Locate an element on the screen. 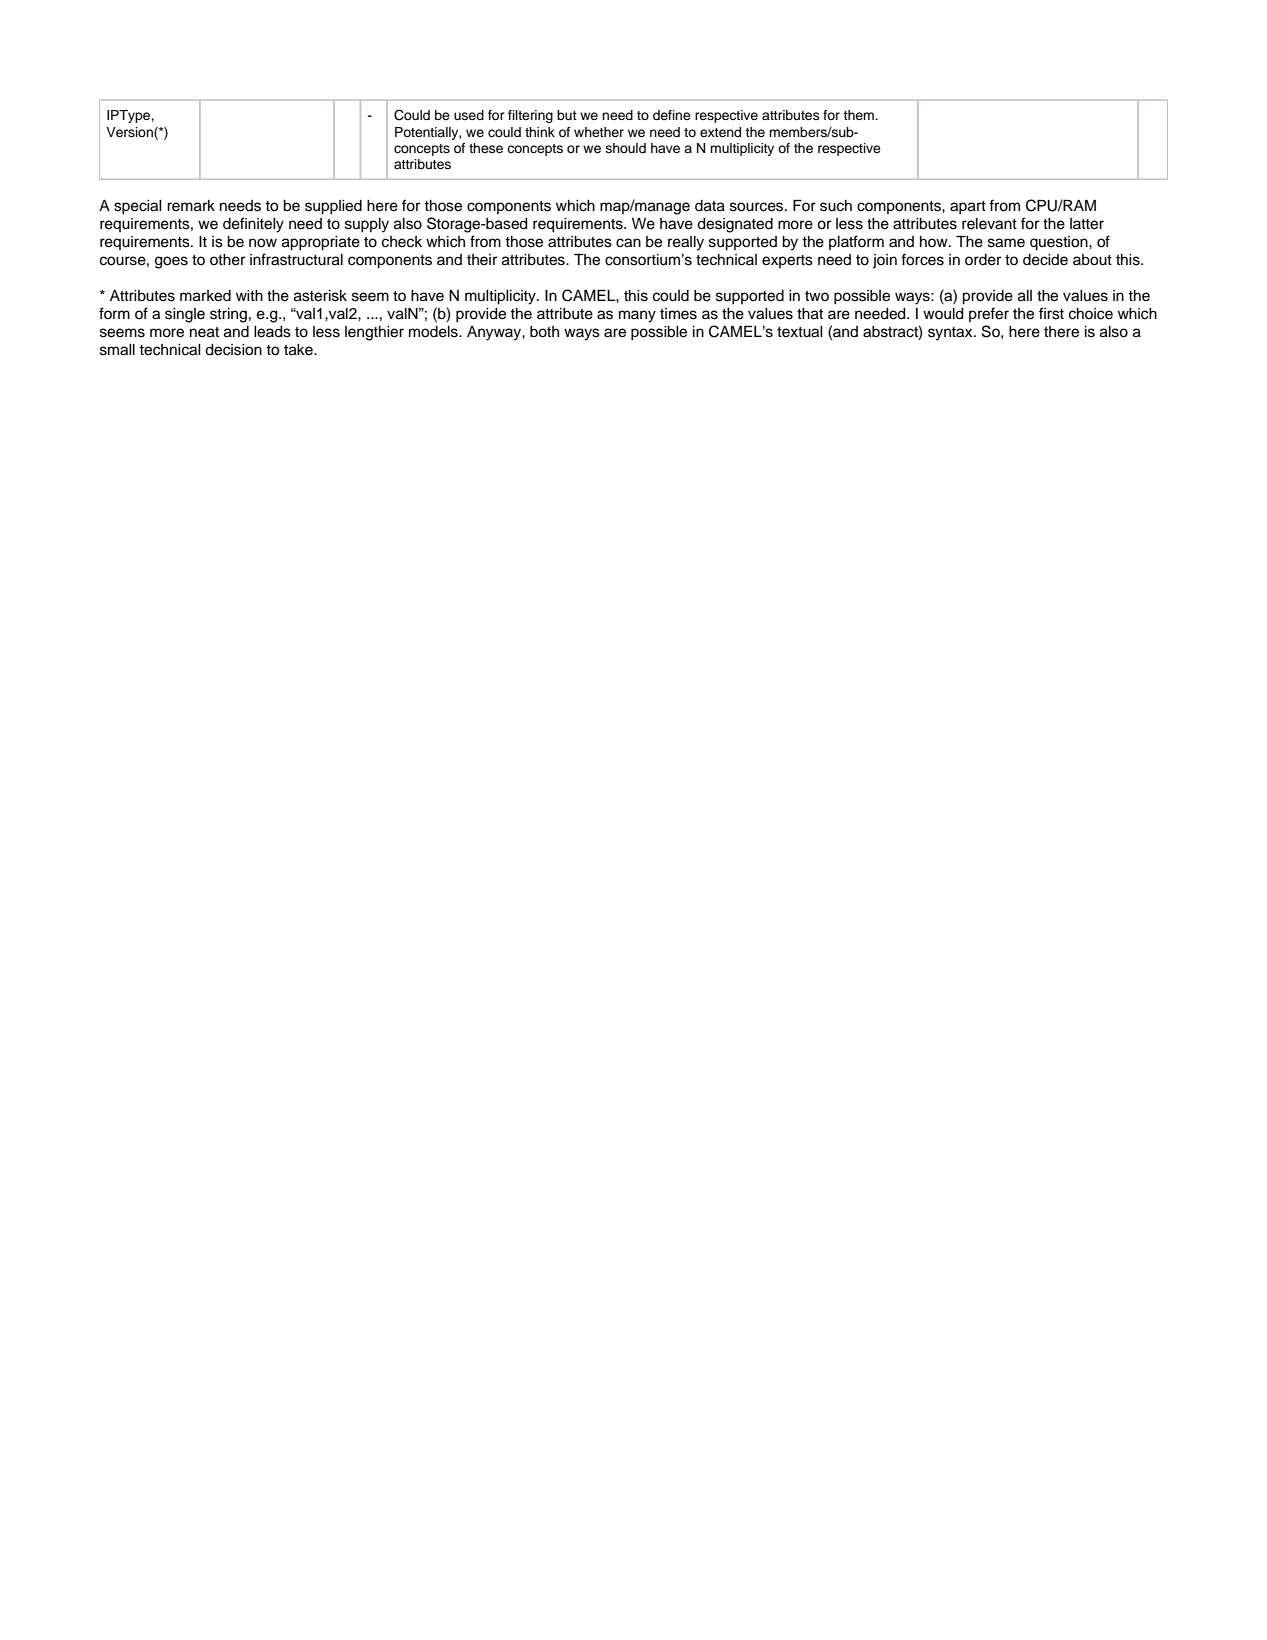  relevant is located at coordinates (989, 224).
